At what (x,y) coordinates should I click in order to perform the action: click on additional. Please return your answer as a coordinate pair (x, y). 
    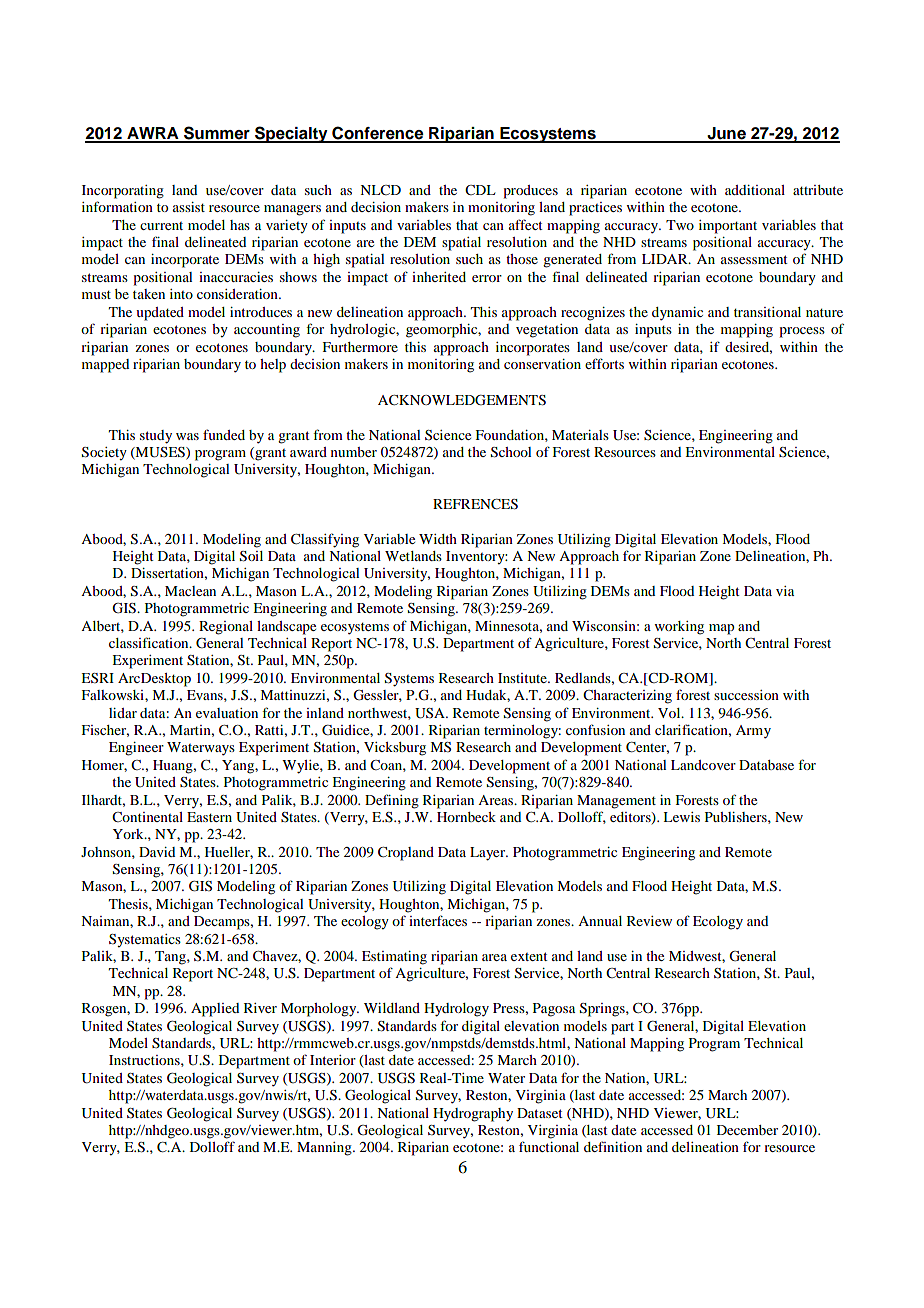
    Looking at the image, I should click on (755, 190).
